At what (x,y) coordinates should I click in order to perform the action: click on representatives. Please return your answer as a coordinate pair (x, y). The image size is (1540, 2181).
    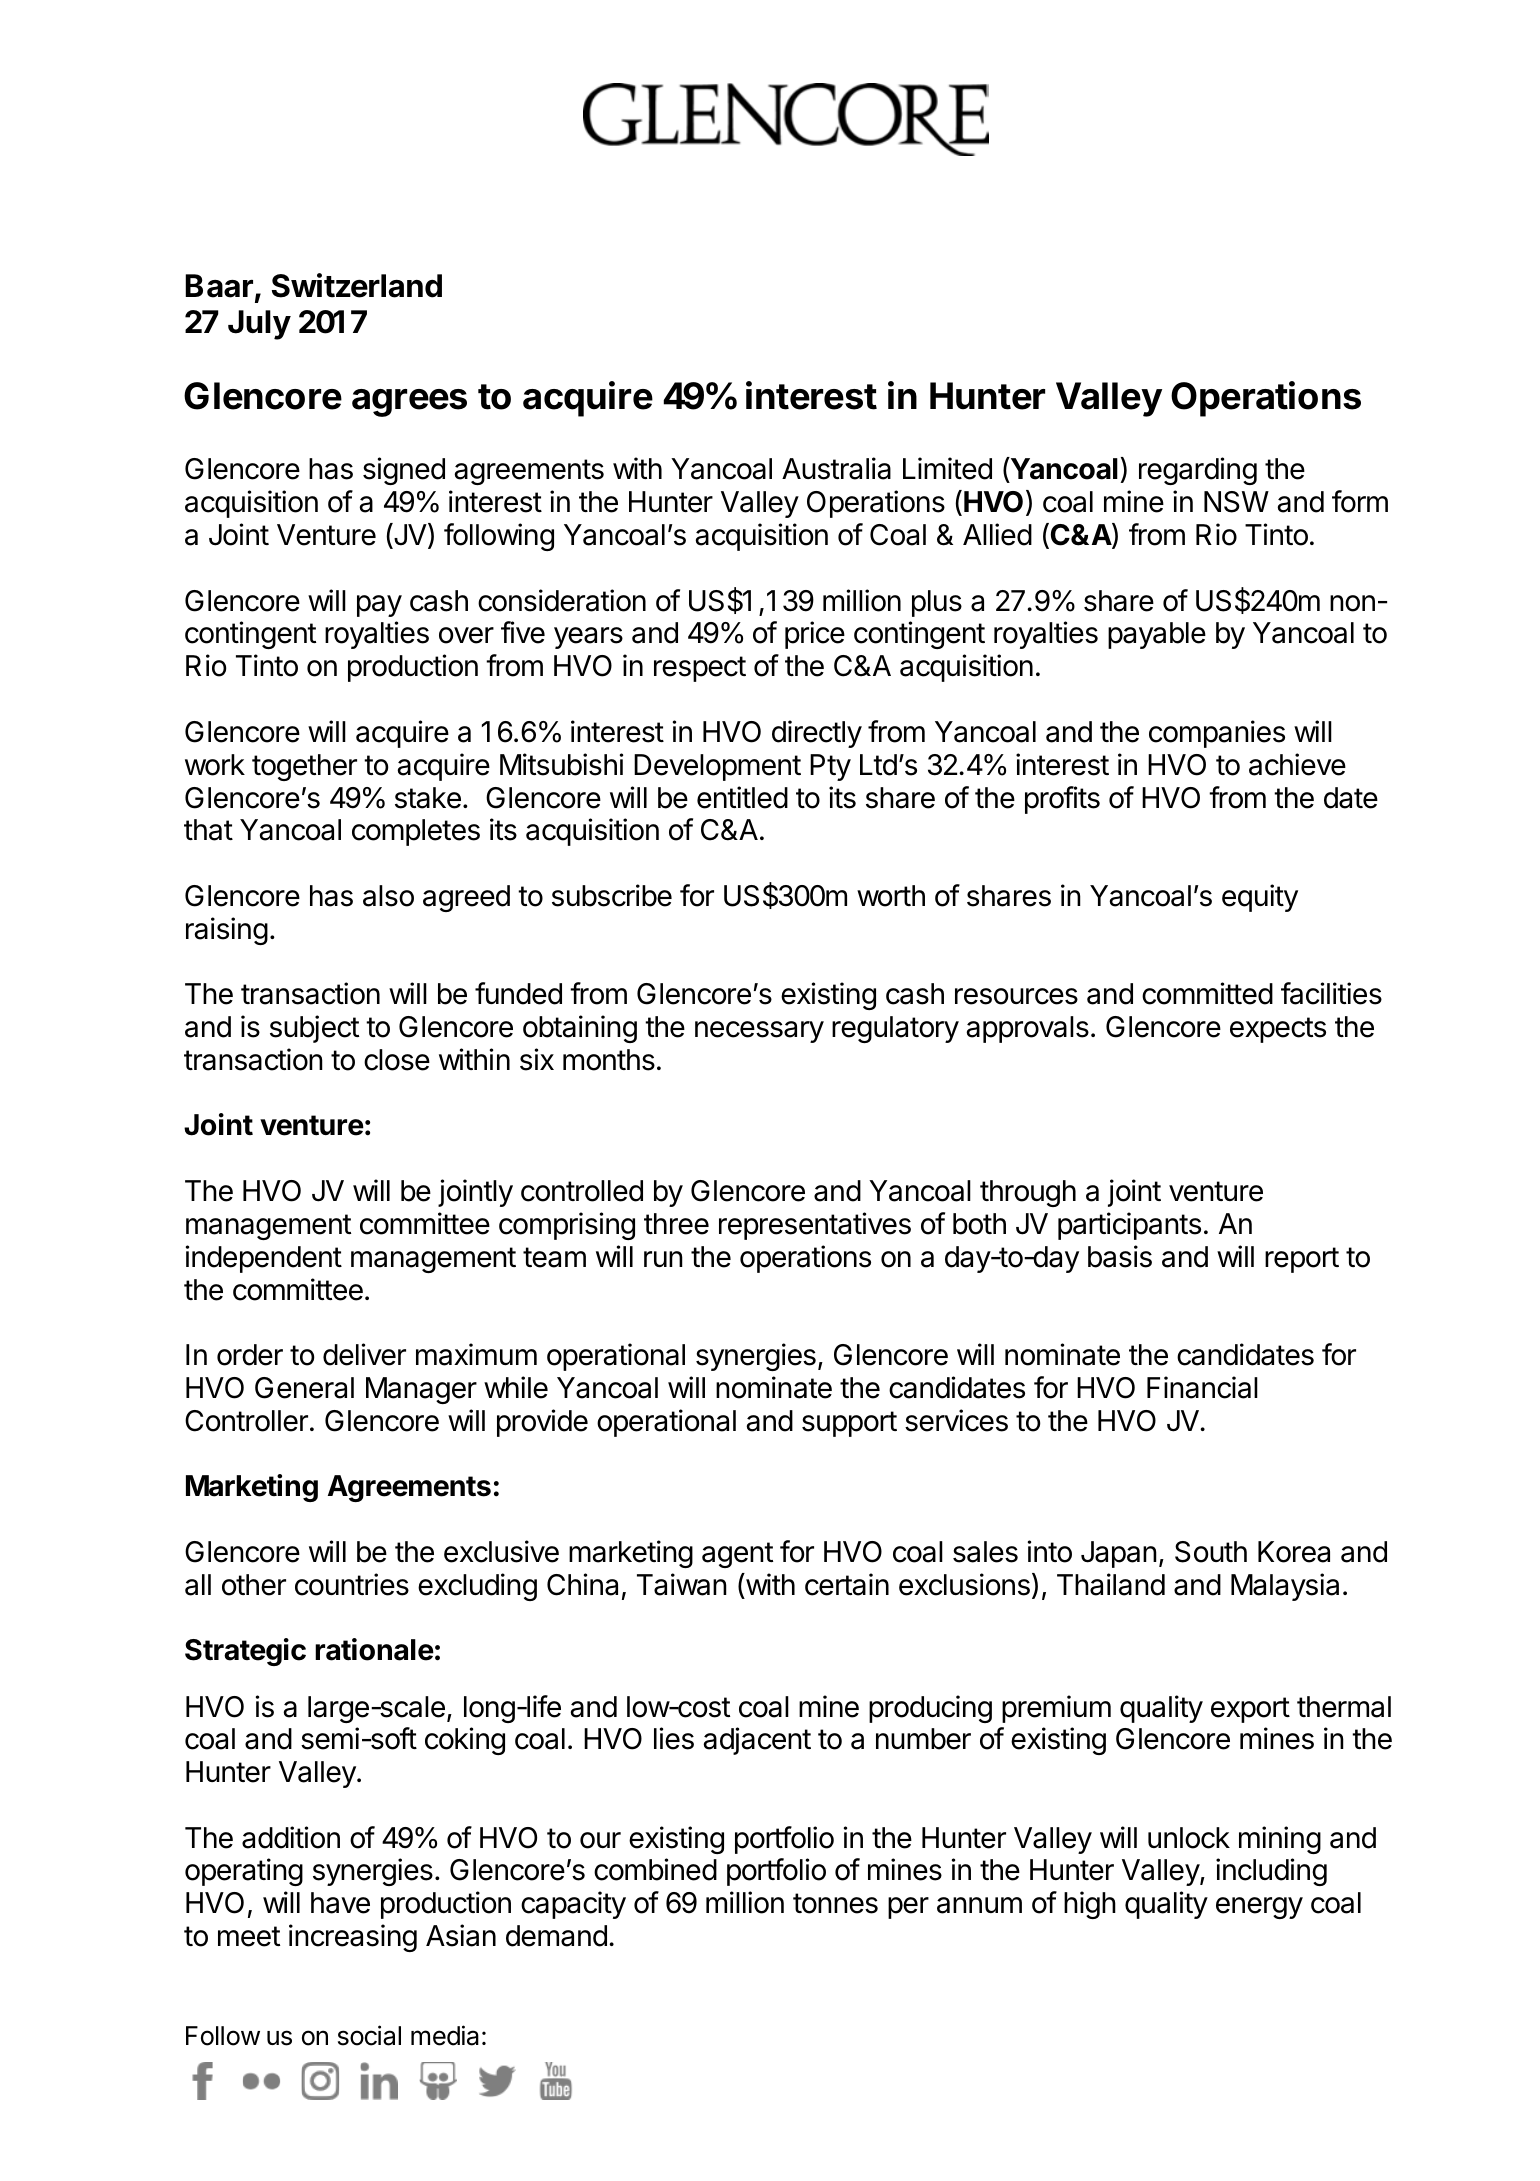
    Looking at the image, I should click on (815, 1226).
